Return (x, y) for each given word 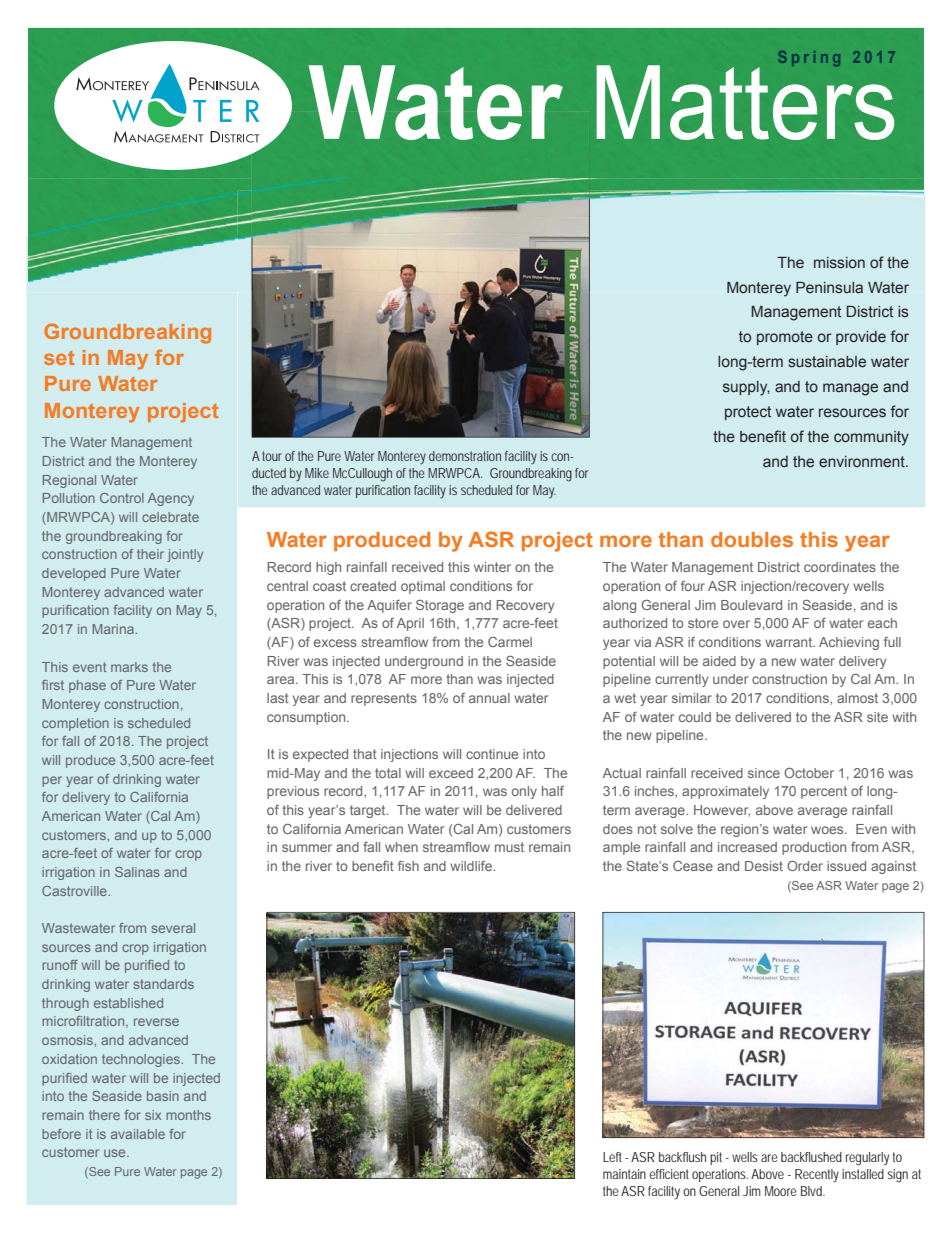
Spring (809, 58)
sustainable (827, 362)
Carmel (510, 642)
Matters (745, 101)
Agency (171, 499)
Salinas (137, 872)
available (138, 1134)
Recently (817, 1176)
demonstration (465, 456)
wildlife (472, 866)
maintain (624, 1174)
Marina (114, 629)
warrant (790, 642)
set (59, 358)
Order (805, 866)
